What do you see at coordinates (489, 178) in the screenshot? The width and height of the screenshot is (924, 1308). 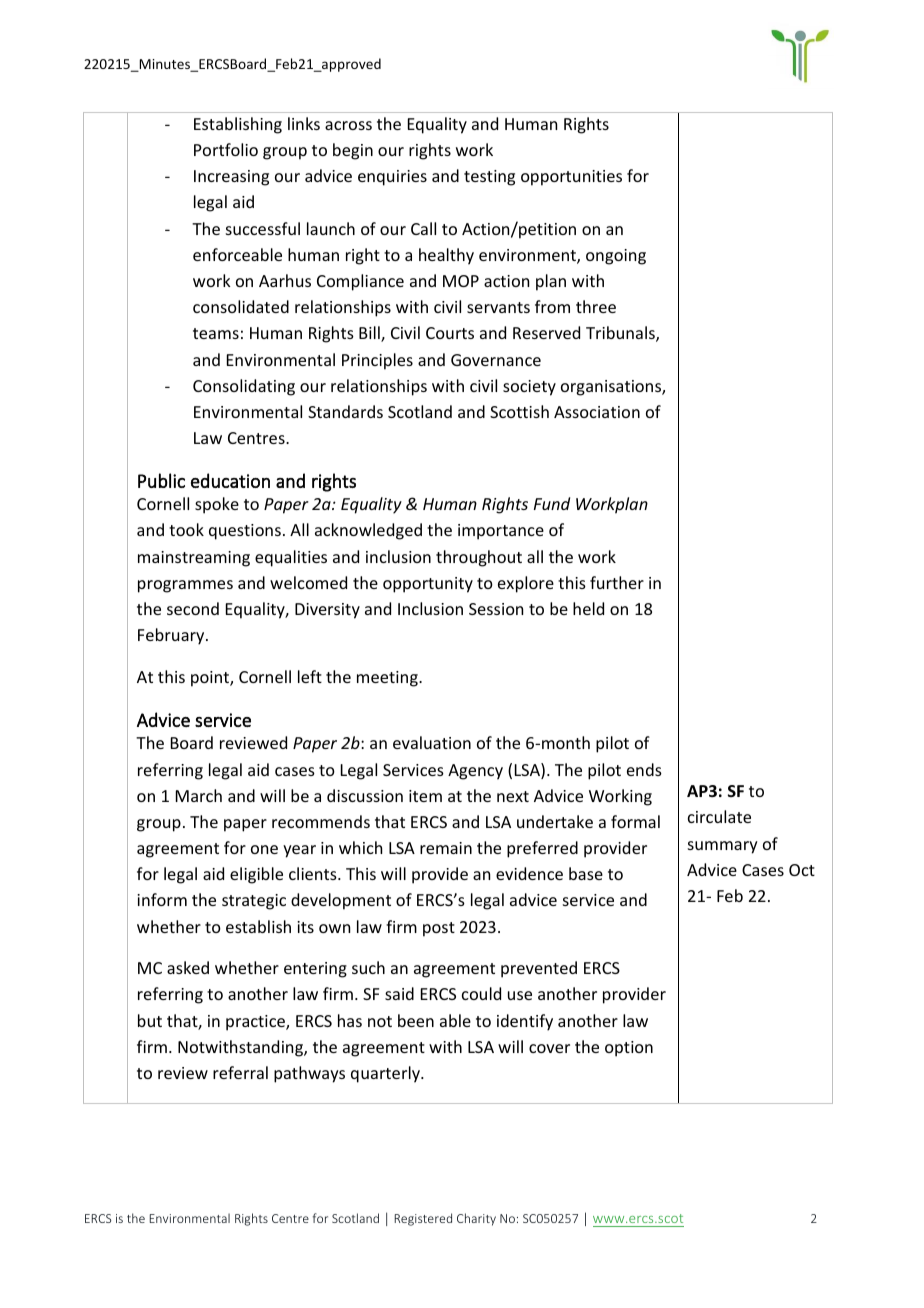 I see `testing` at bounding box center [489, 178].
